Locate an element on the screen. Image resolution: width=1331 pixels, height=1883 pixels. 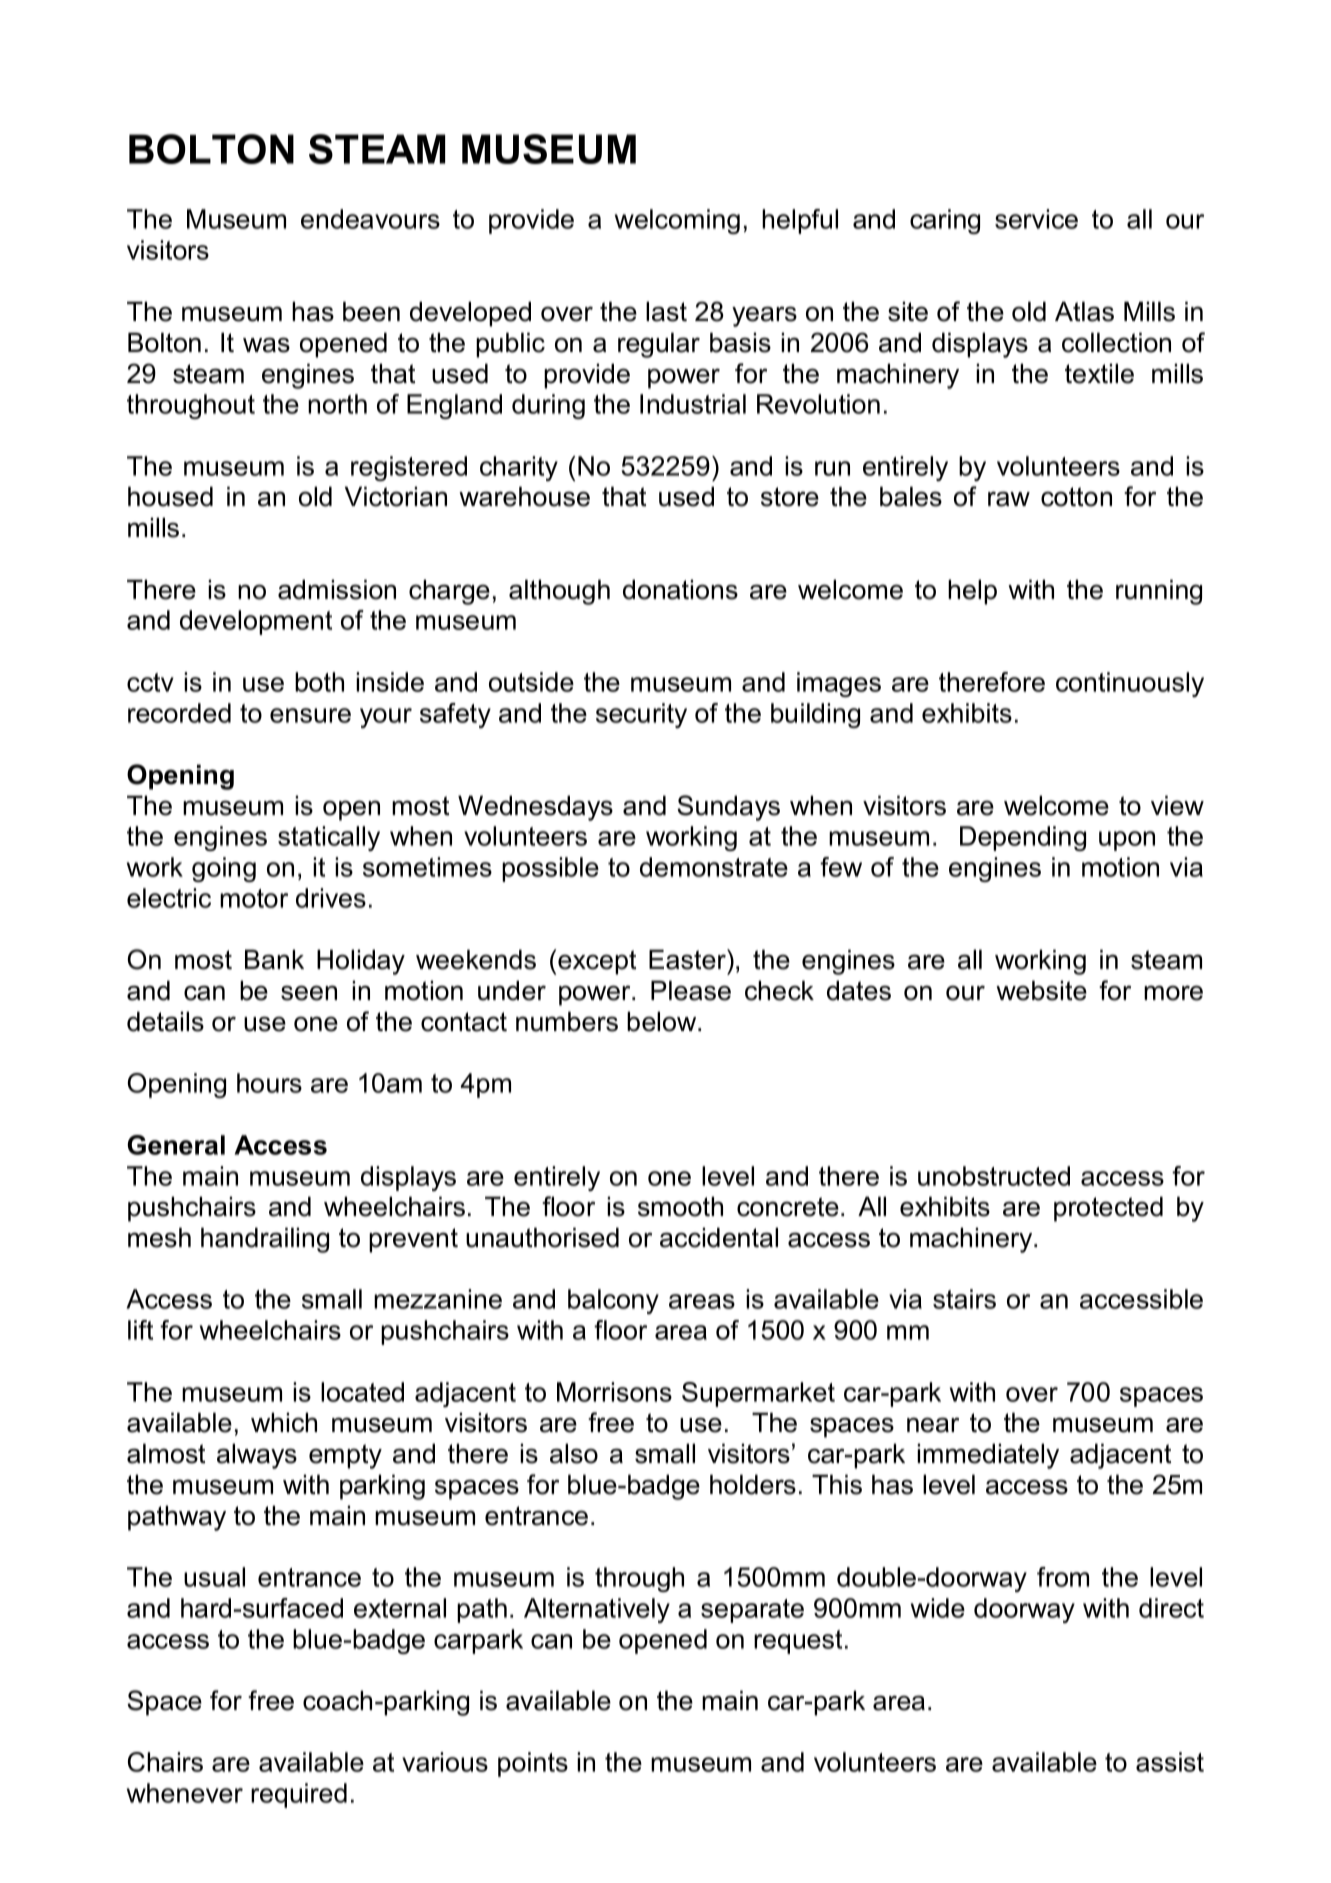
service is located at coordinates (1036, 219).
